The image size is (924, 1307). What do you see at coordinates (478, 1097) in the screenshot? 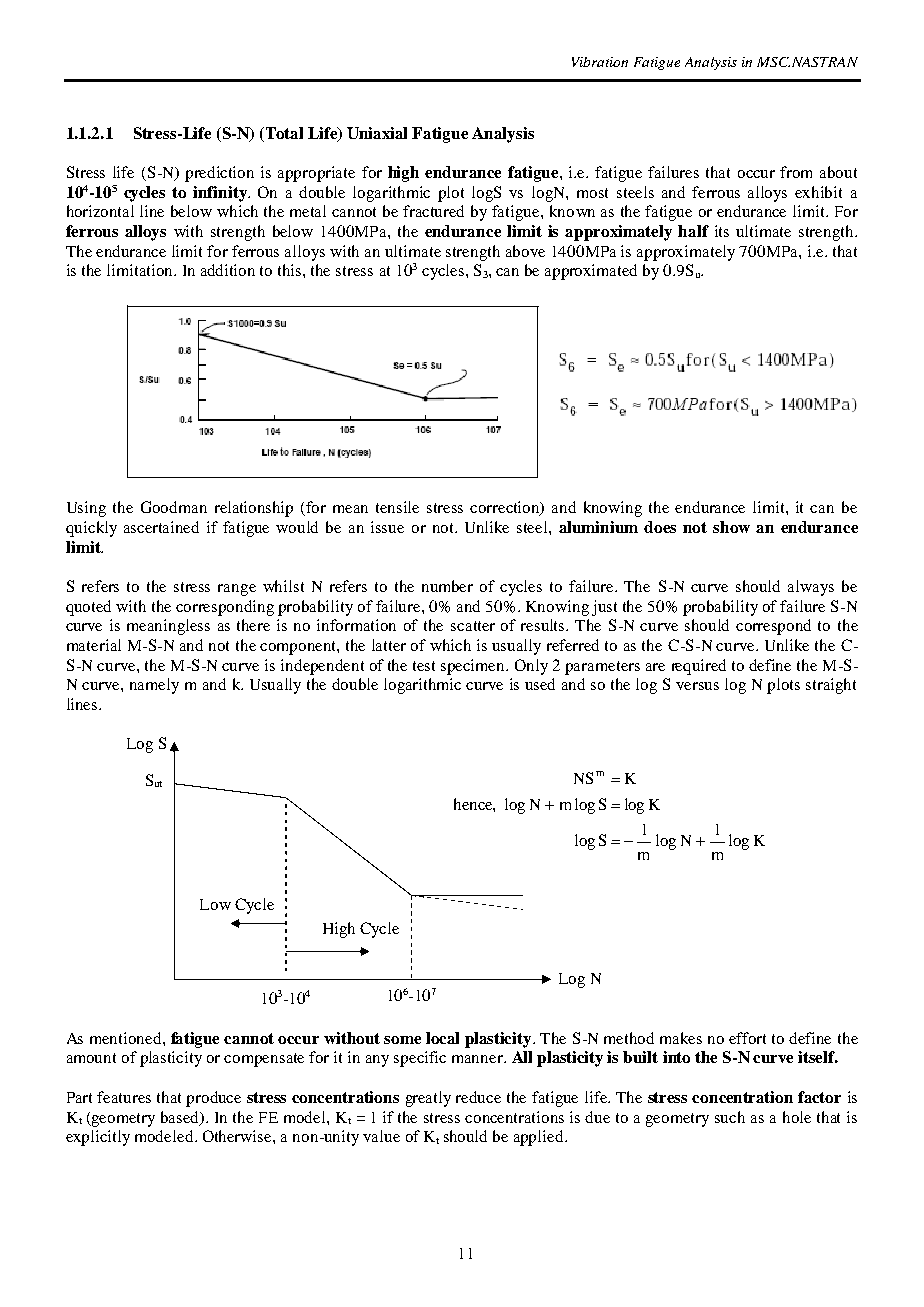
I see `reduce` at bounding box center [478, 1097].
